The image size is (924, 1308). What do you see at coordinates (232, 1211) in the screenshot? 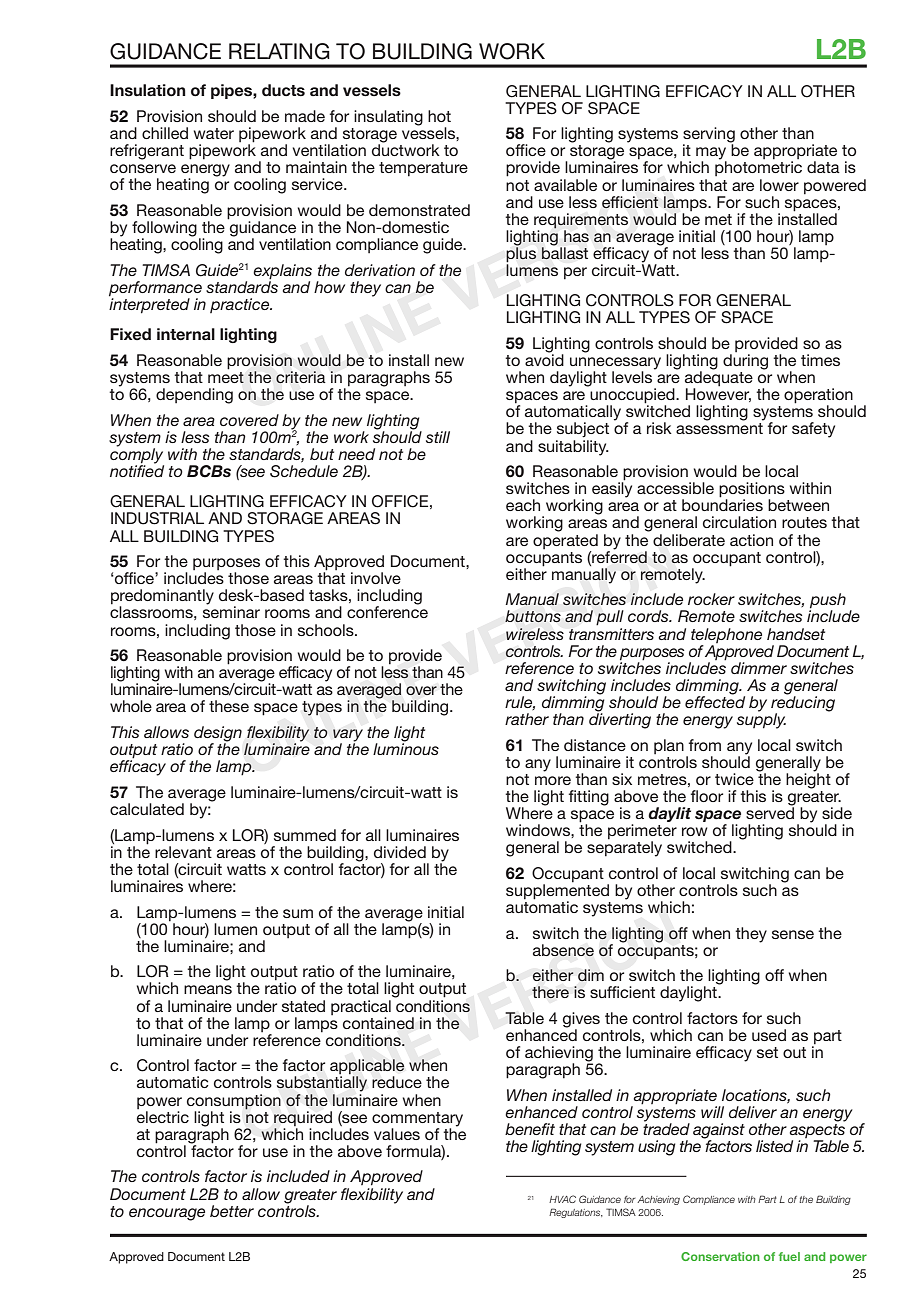
I see `better` at bounding box center [232, 1211].
